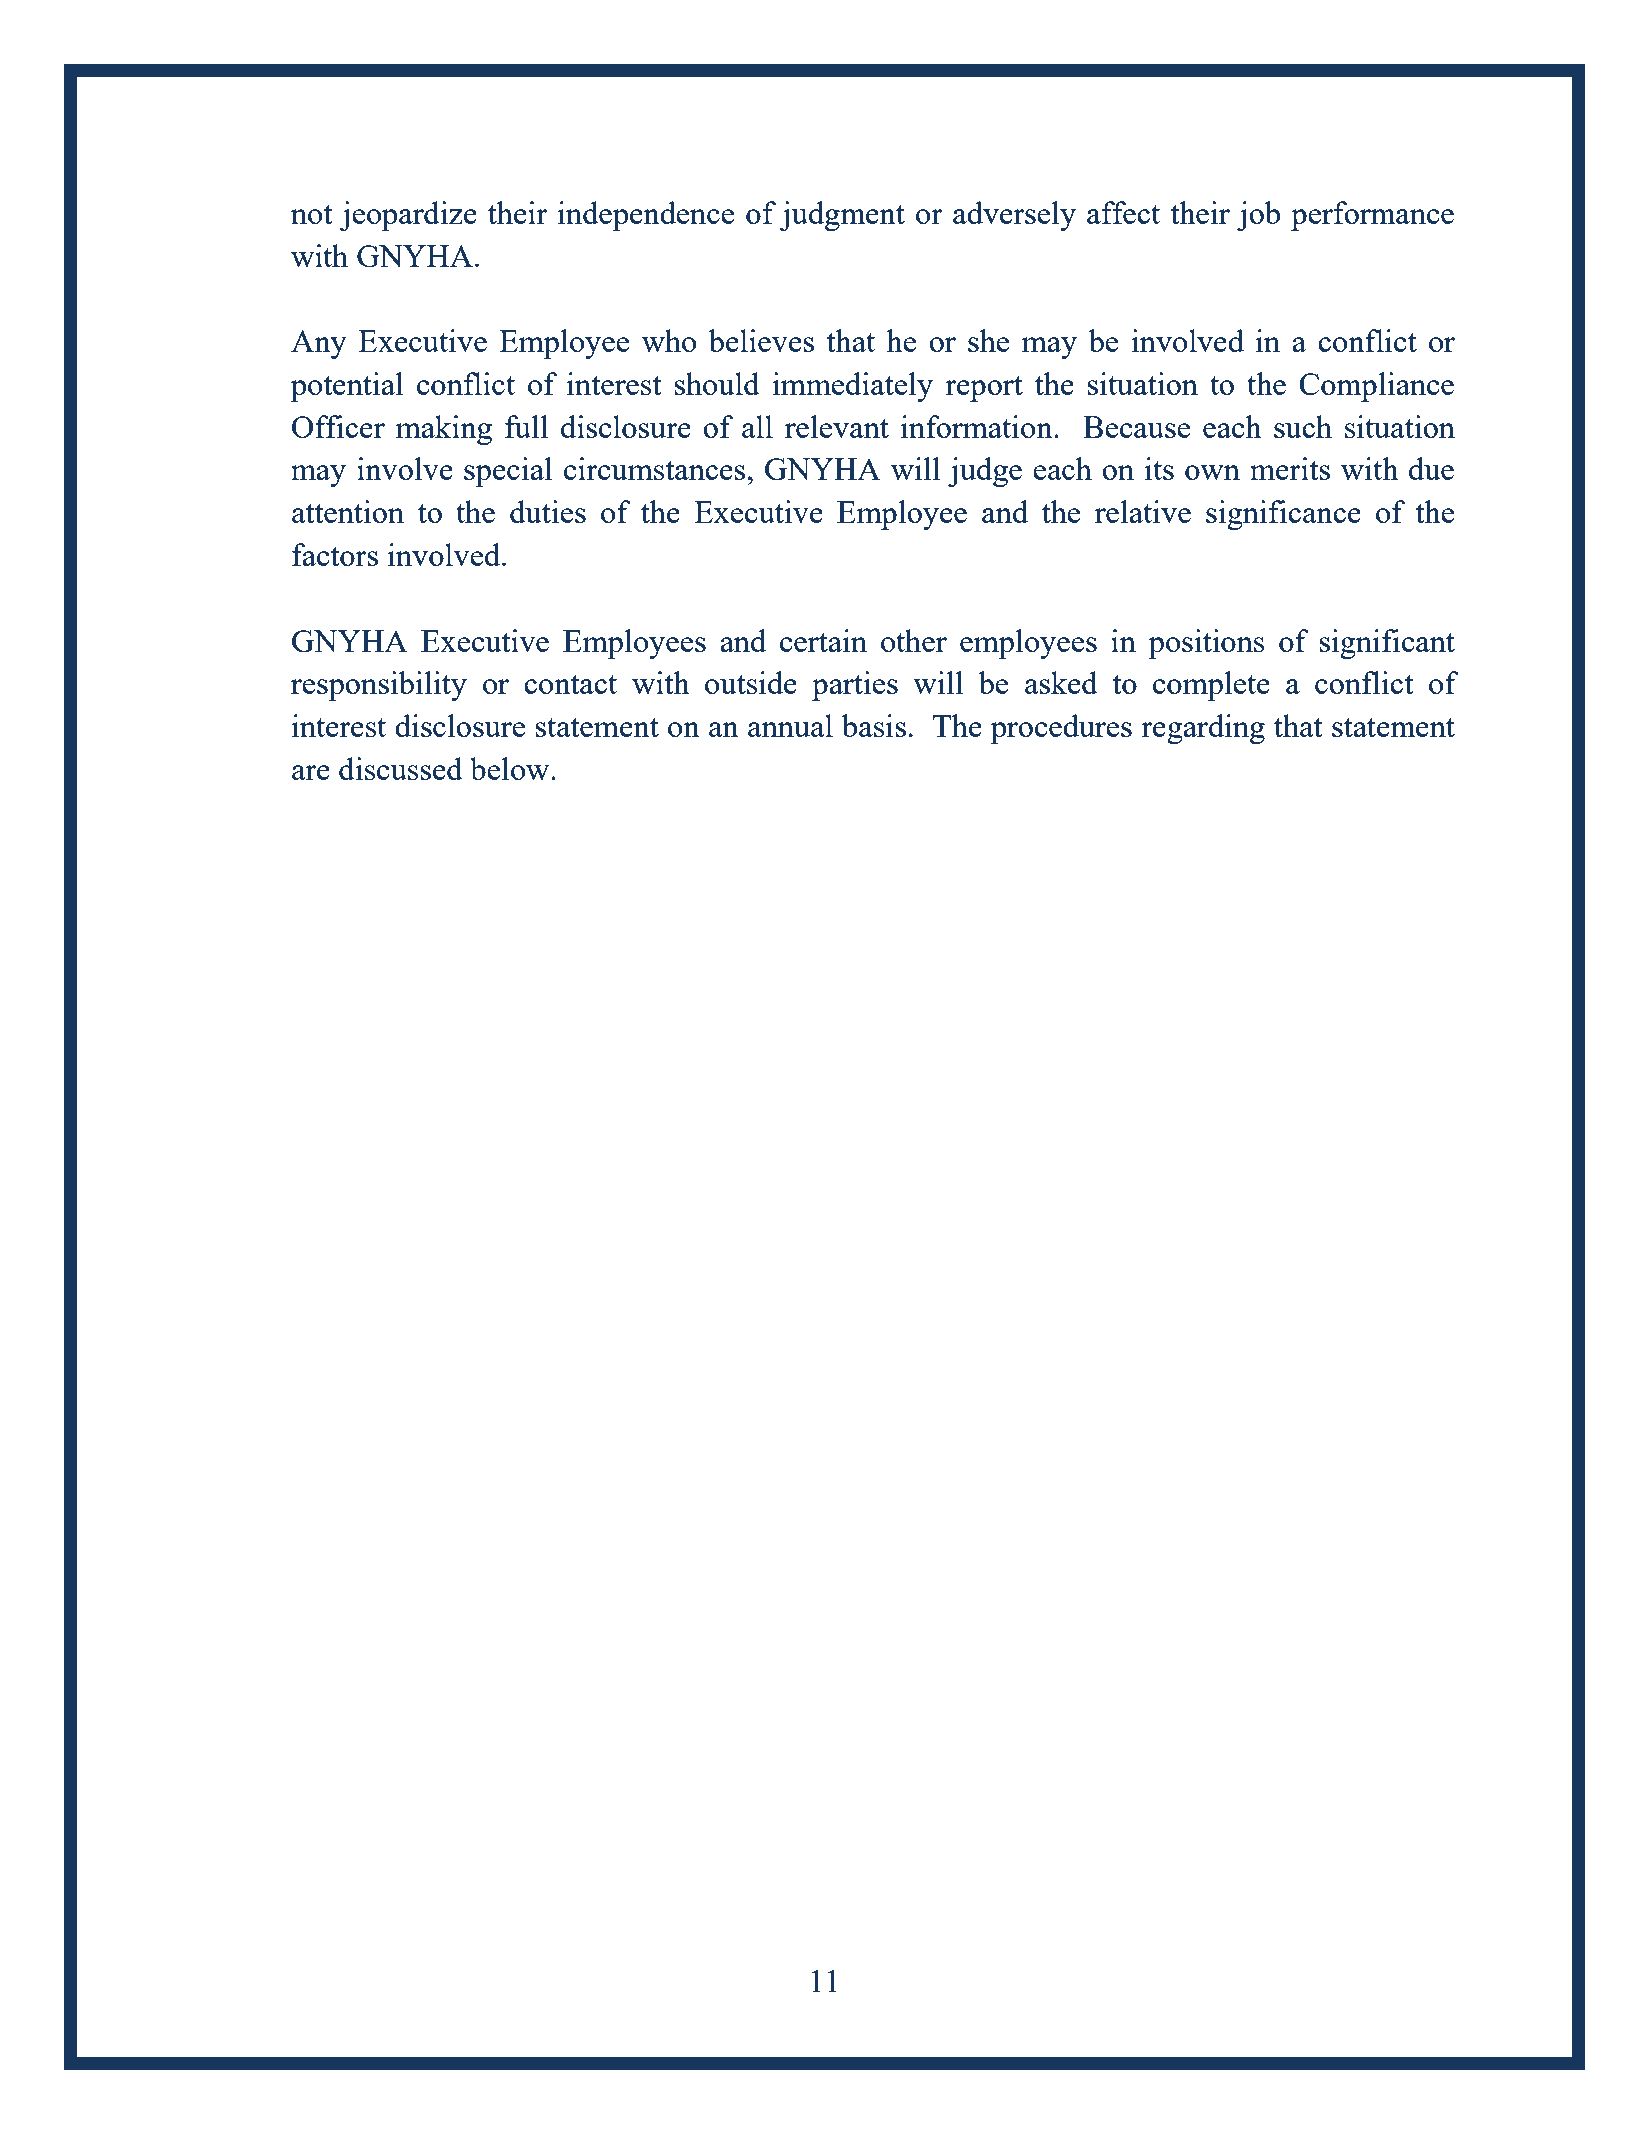 This image has height=2134, width=1649. Describe the element at coordinates (508, 472) in the image. I see `special` at that location.
